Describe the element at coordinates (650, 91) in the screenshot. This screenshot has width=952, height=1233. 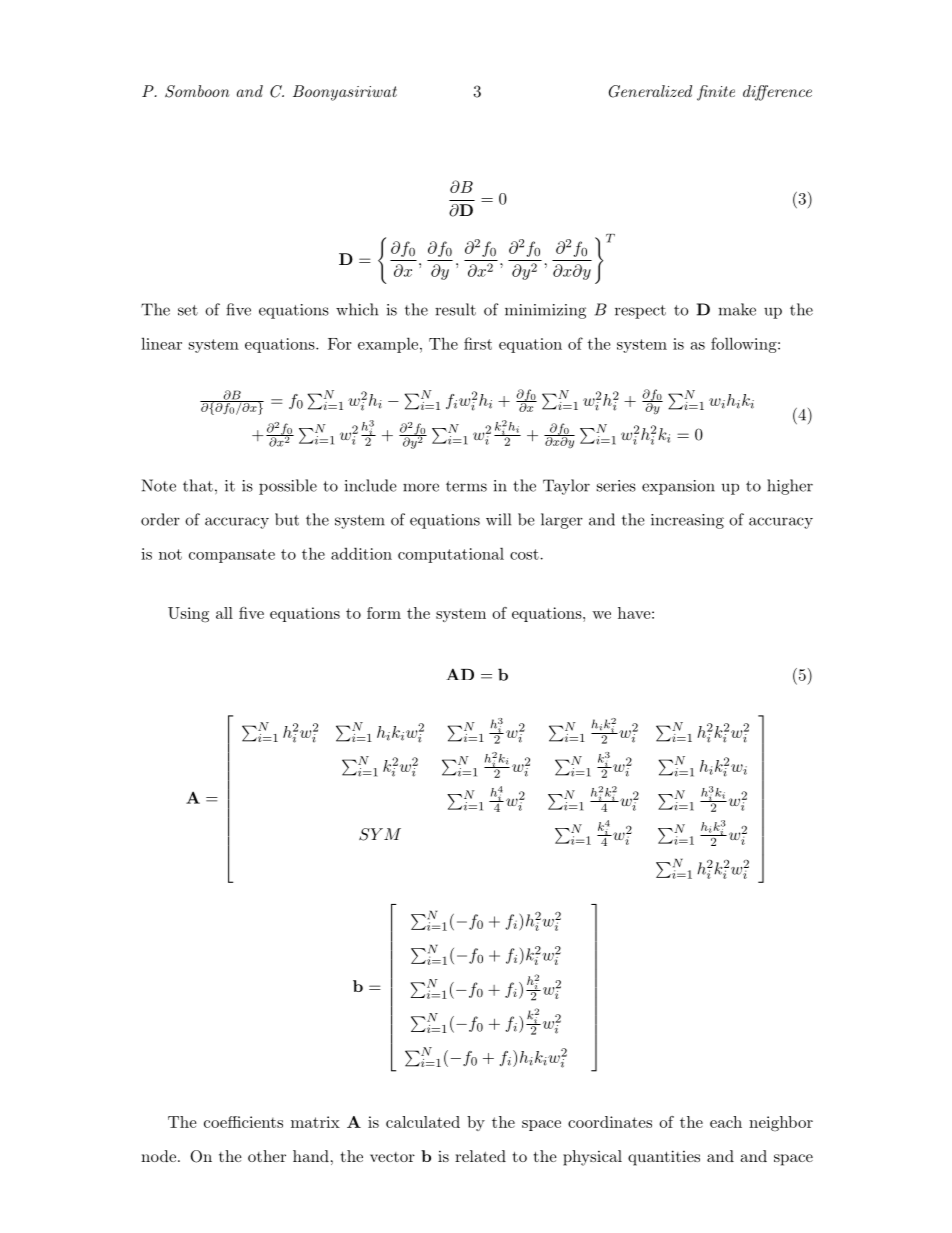
I see `Generalized` at that location.
